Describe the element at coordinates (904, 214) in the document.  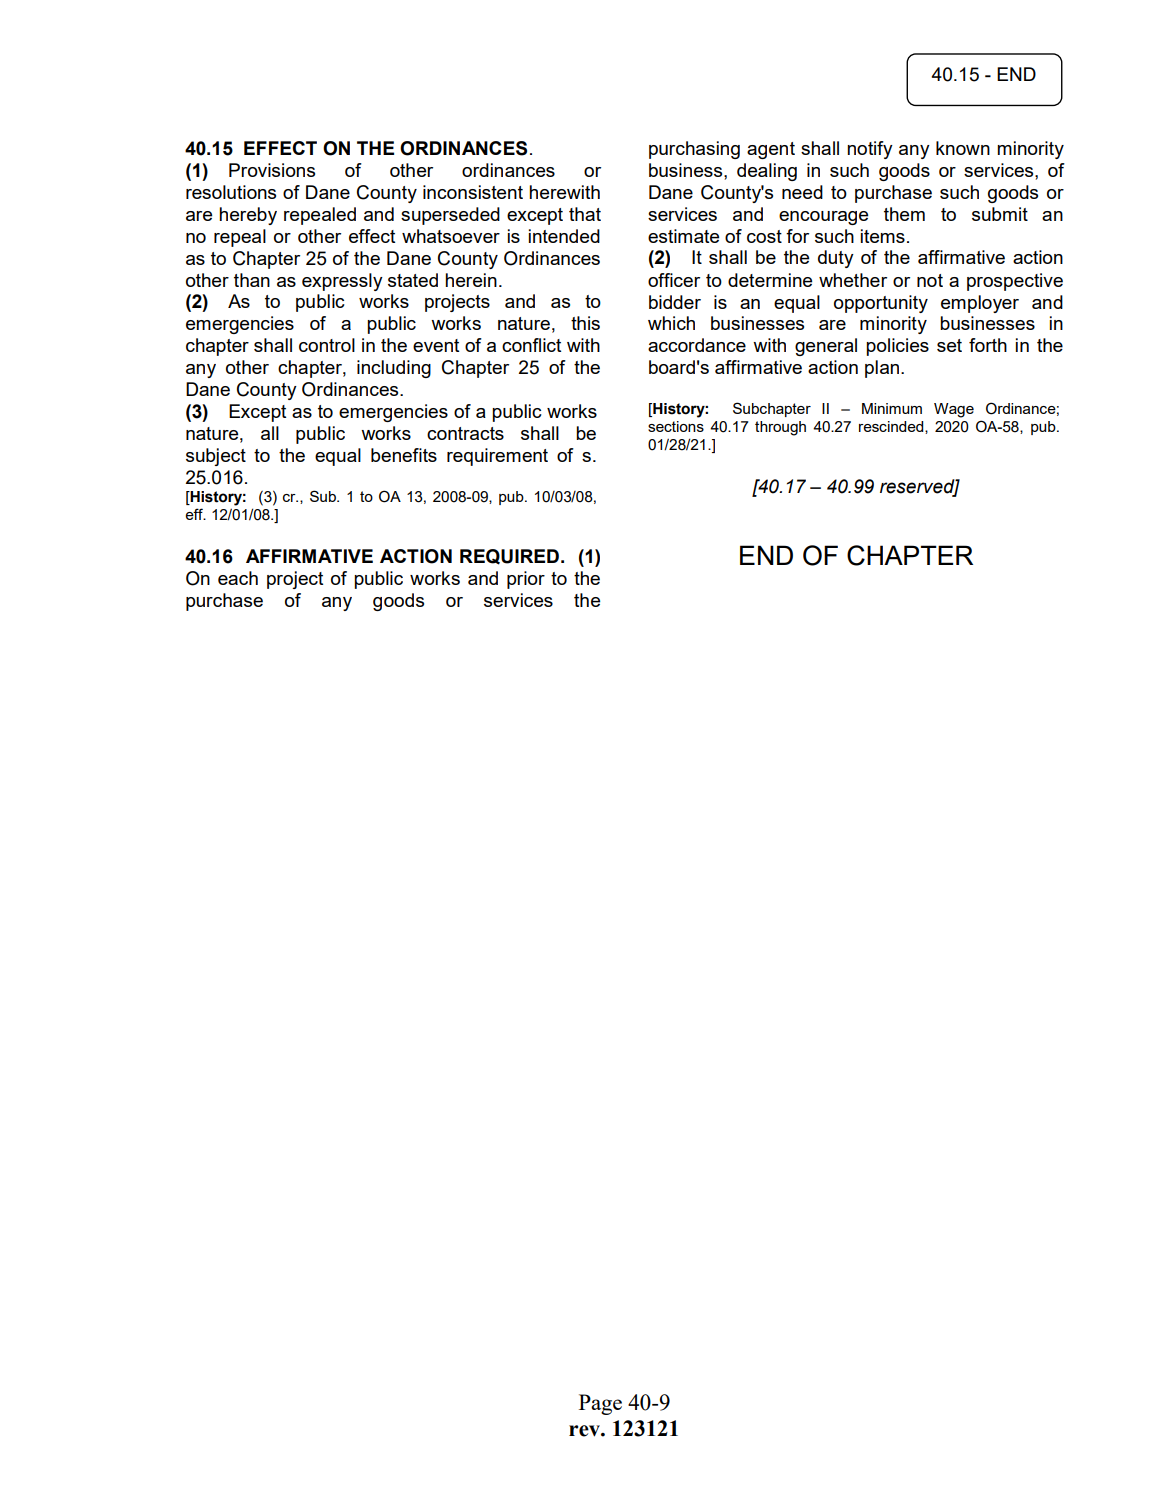
I see `them` at that location.
